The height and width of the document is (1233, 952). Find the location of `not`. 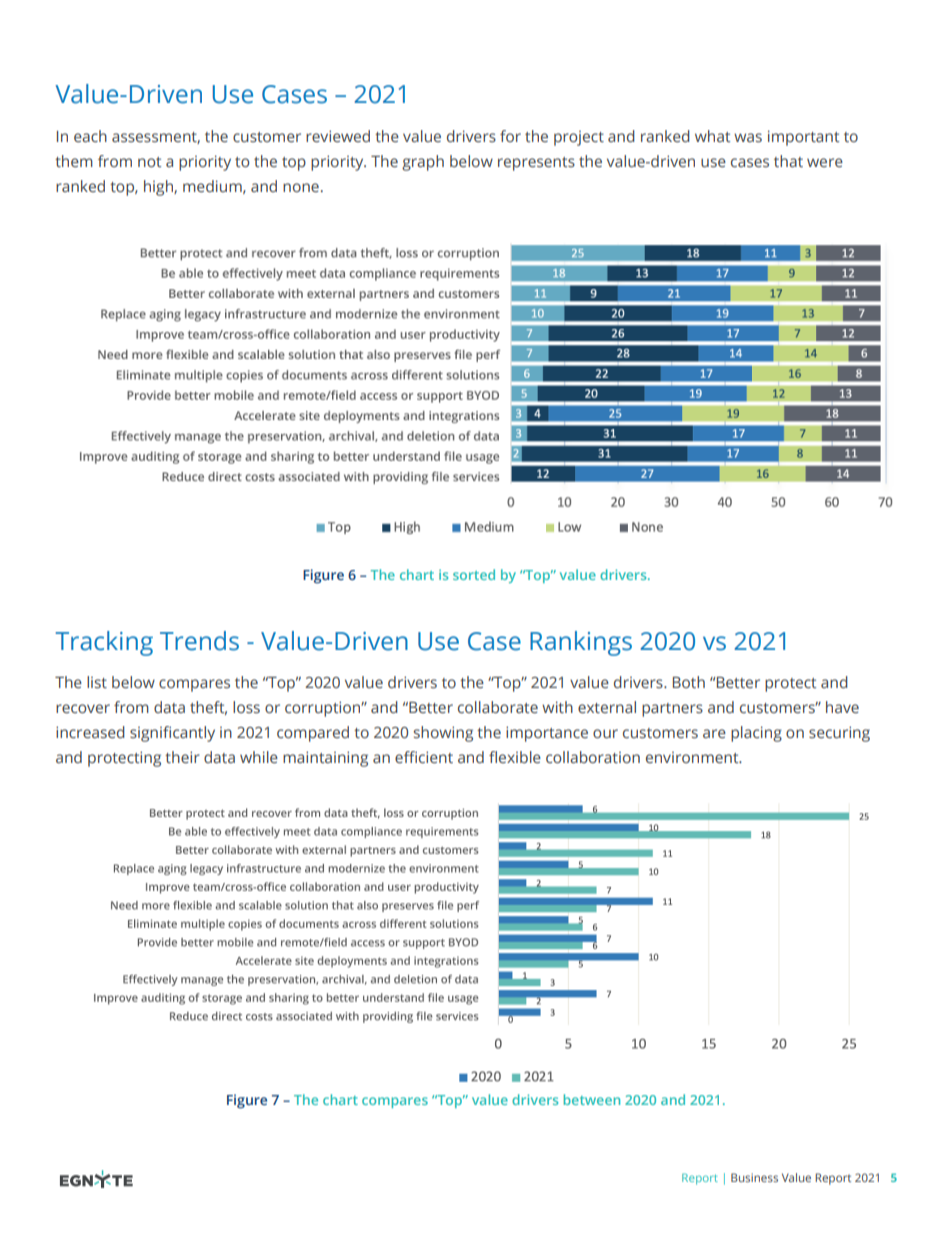

not is located at coordinates (149, 162).
